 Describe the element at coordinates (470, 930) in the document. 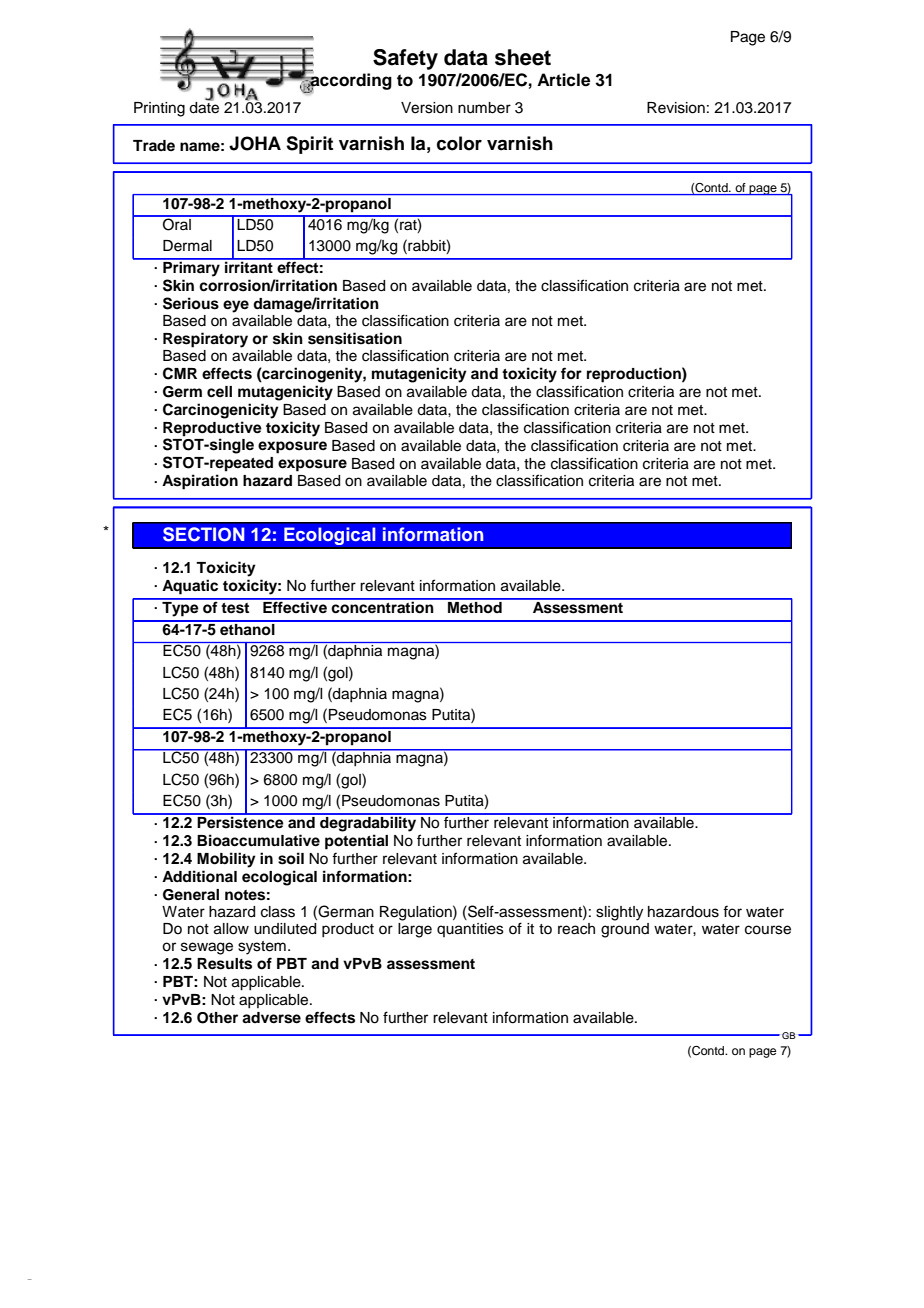

I see `quantities` at that location.
